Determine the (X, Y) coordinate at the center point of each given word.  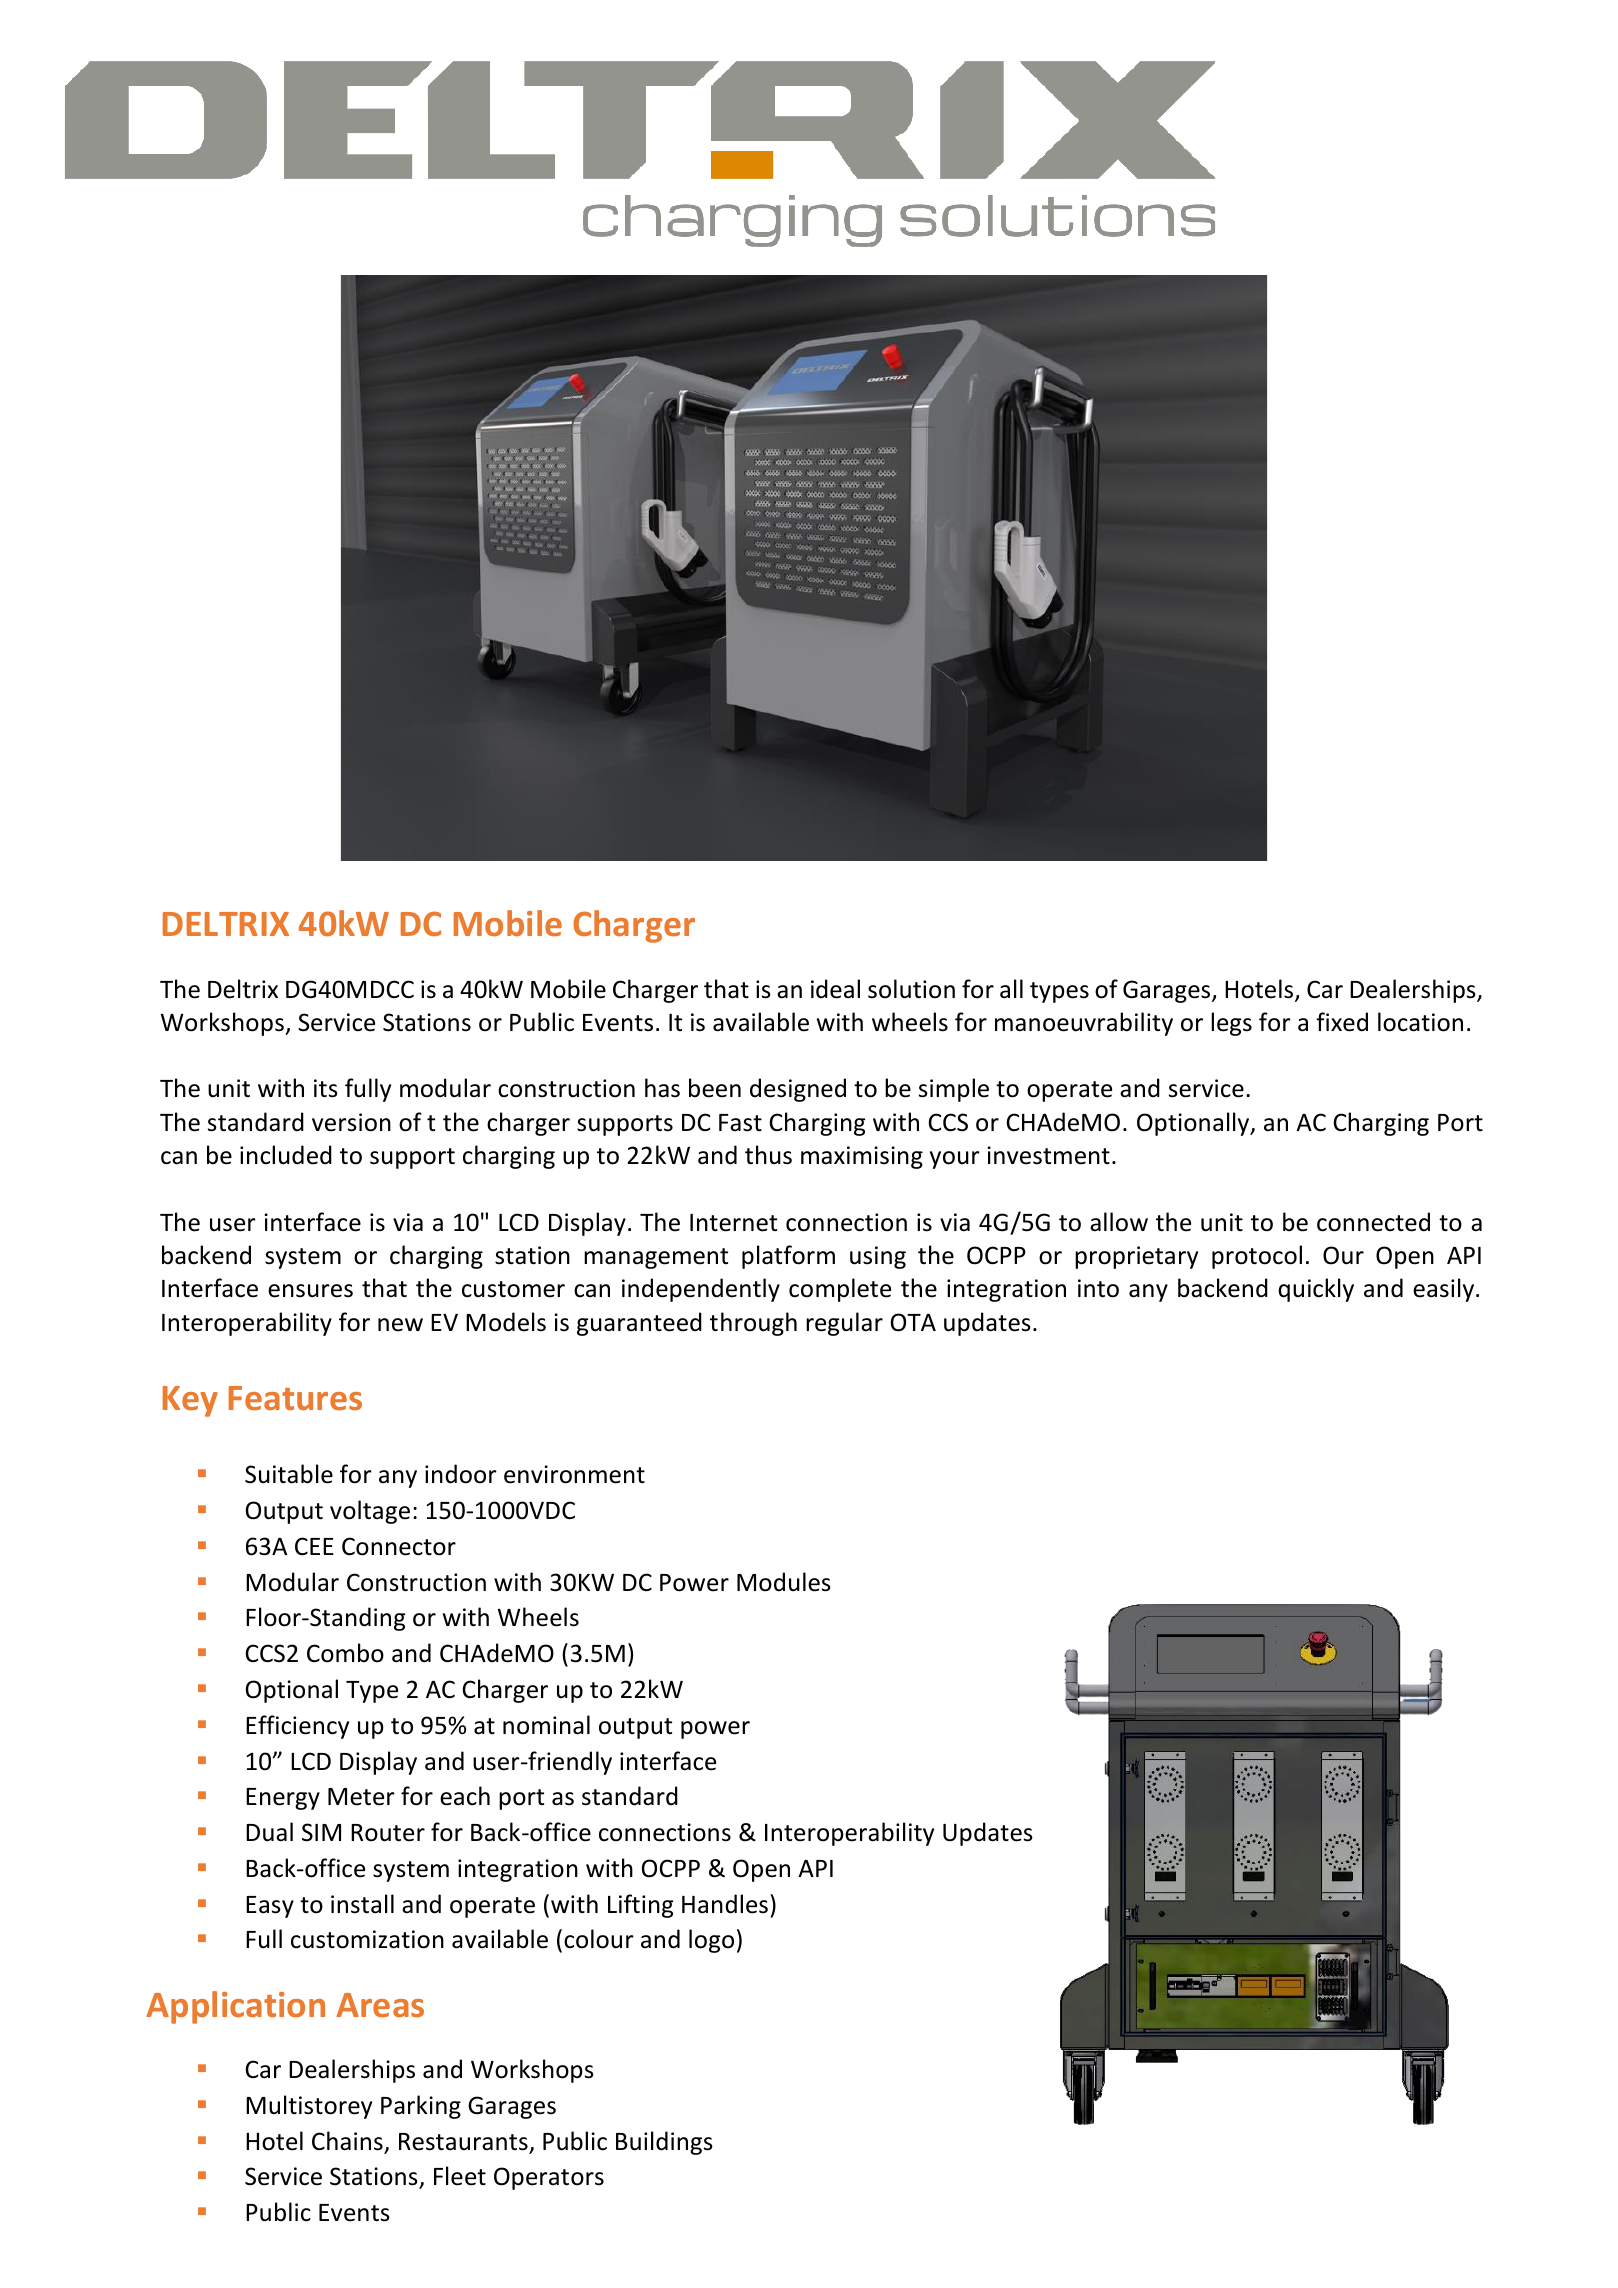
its (326, 1088)
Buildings (664, 2143)
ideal (835, 989)
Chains (348, 2142)
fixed (1342, 1022)
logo (711, 1941)
